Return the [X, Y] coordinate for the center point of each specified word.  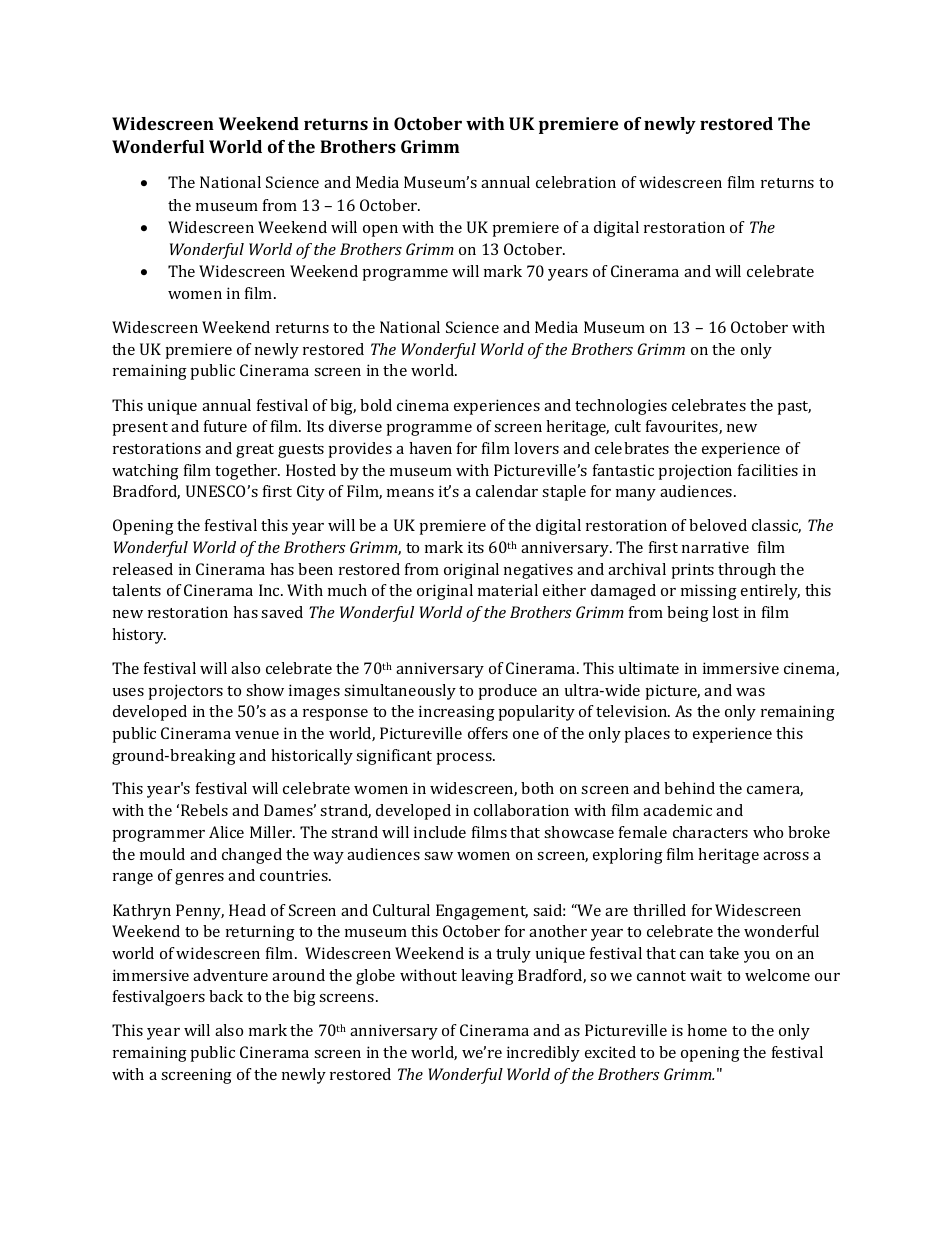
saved [282, 612]
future [225, 426]
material [508, 590]
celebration [576, 182]
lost [725, 612]
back [226, 996]
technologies [621, 407]
